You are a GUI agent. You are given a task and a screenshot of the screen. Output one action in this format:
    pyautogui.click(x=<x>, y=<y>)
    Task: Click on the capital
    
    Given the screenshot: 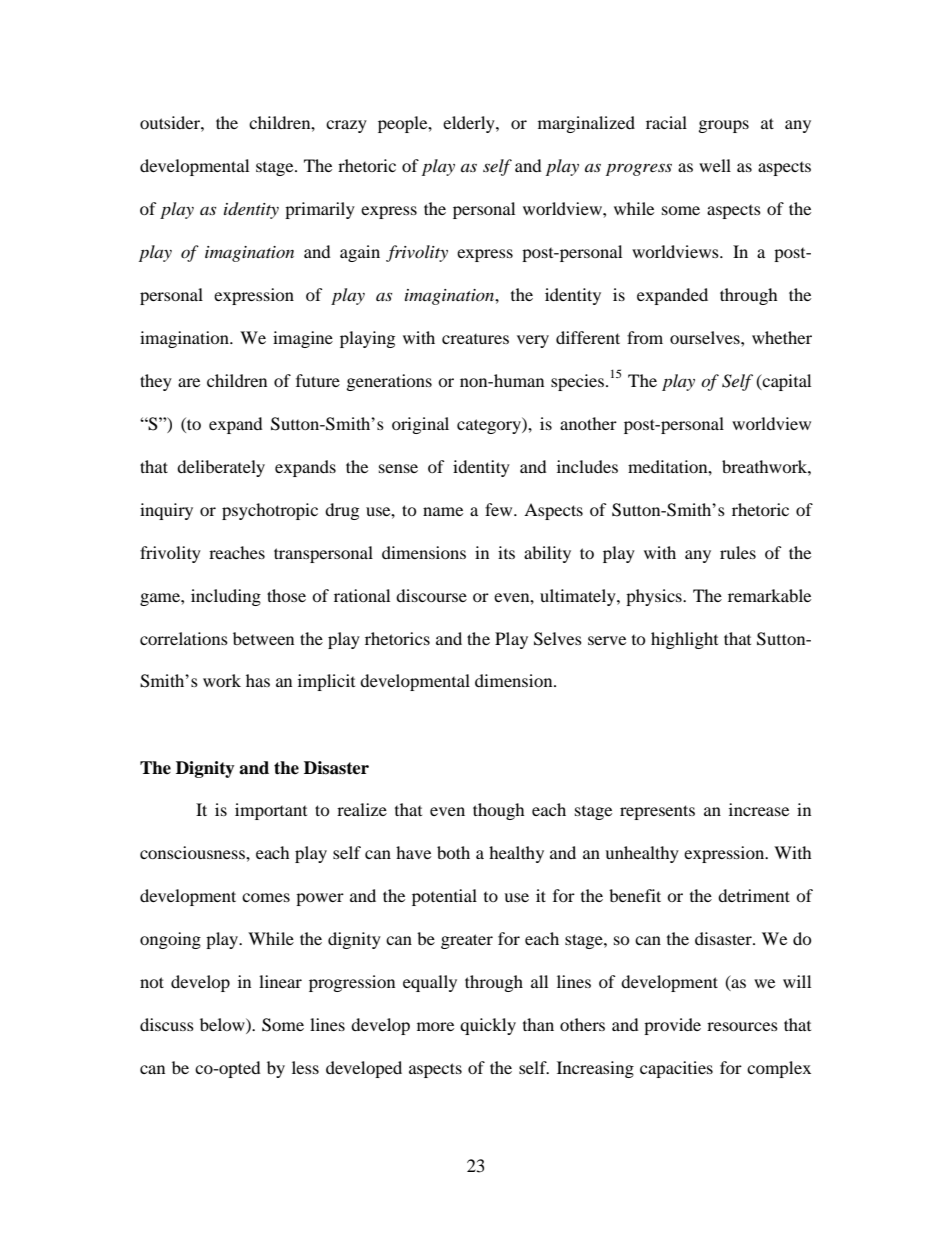 What is the action you would take?
    pyautogui.click(x=785, y=382)
